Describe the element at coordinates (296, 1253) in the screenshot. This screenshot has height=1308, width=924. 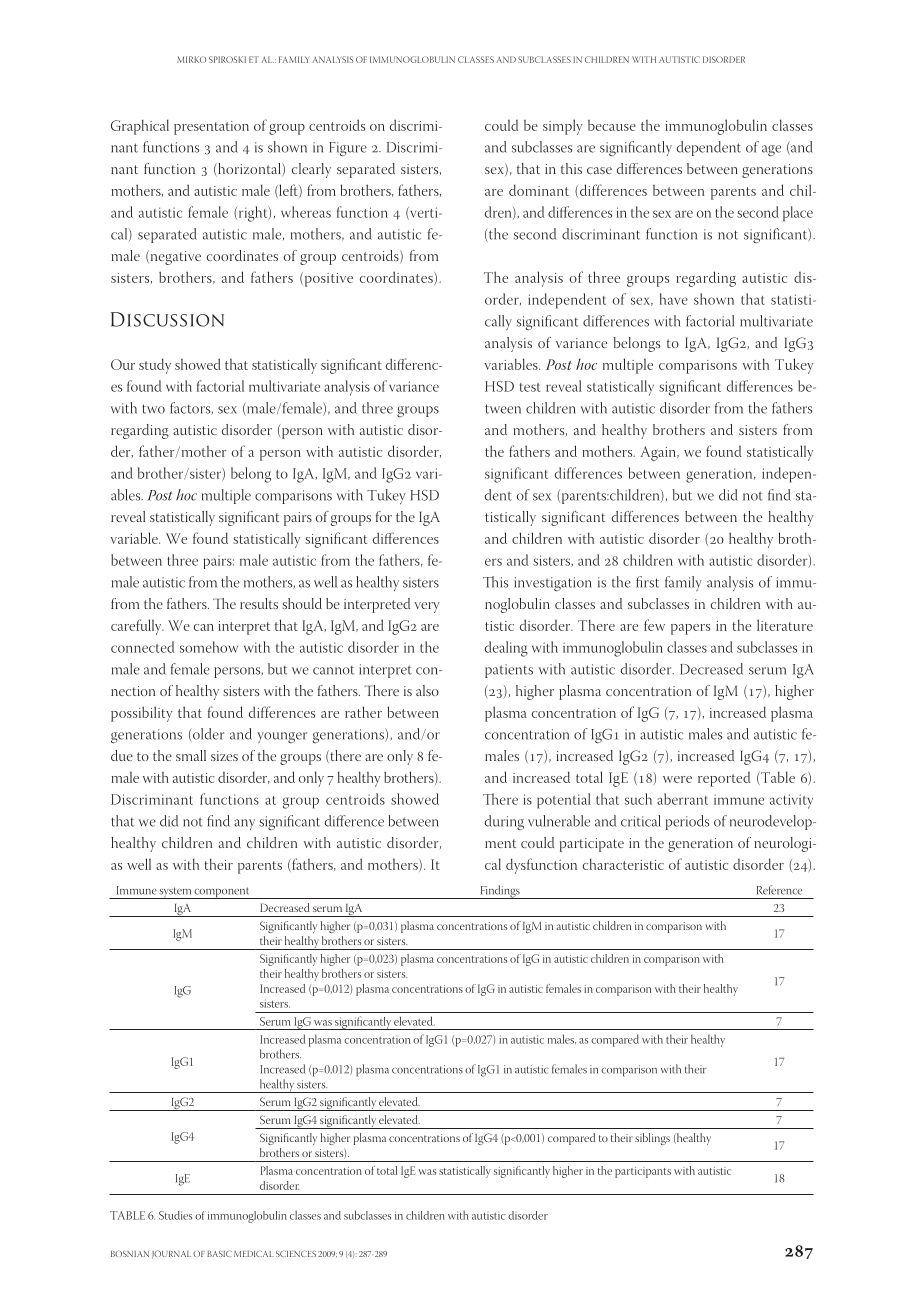
I see `SCIENCES` at that location.
